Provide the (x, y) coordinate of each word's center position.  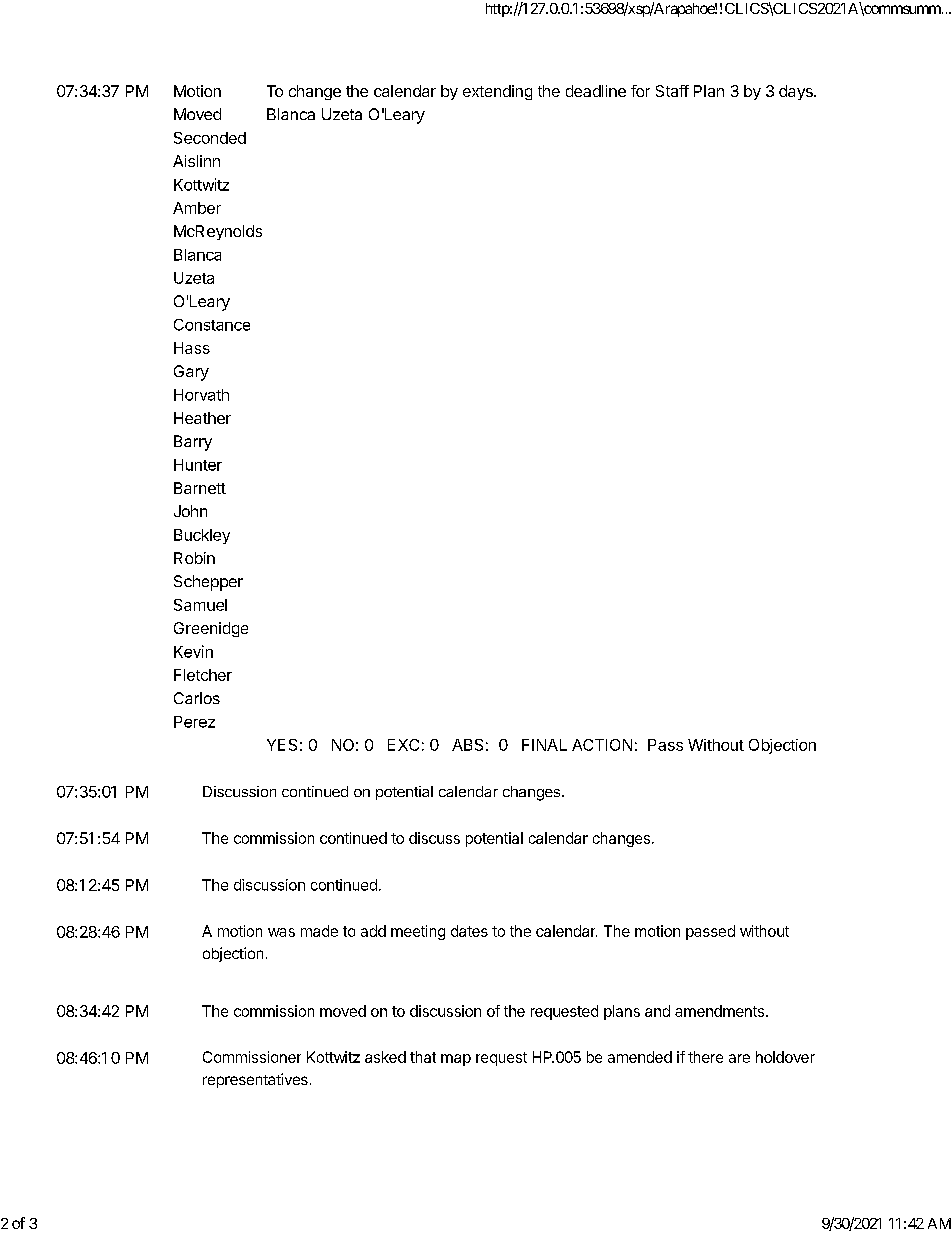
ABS (467, 745)
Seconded (210, 138)
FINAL (544, 745)
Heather (202, 418)
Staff (672, 91)
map (456, 1060)
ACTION (602, 745)
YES (282, 745)
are (739, 1058)
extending (497, 92)
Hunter (198, 465)
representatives (255, 1080)
